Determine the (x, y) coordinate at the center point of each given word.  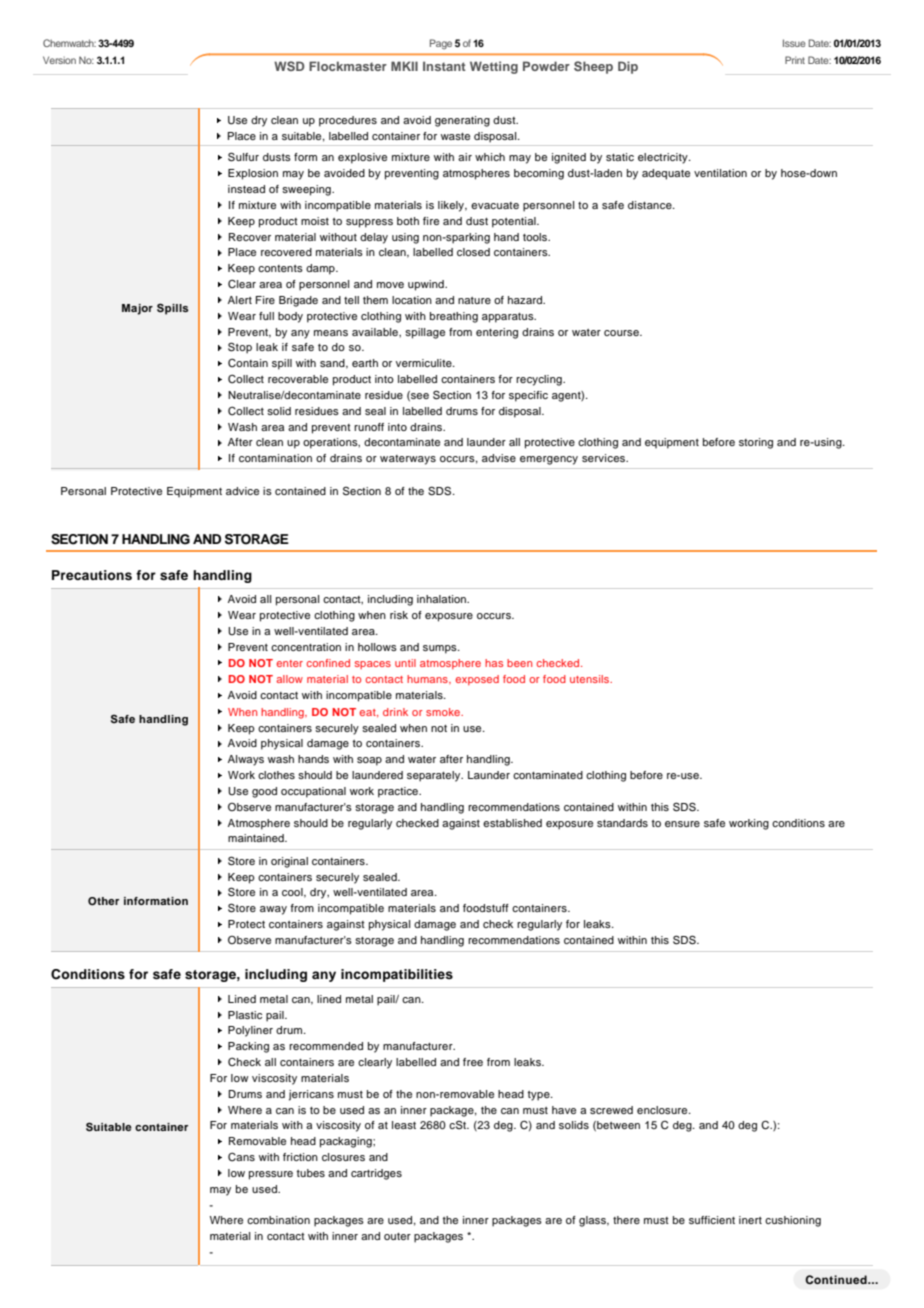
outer (397, 1236)
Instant (444, 66)
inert (750, 1220)
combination (278, 1220)
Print (795, 60)
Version (59, 60)
